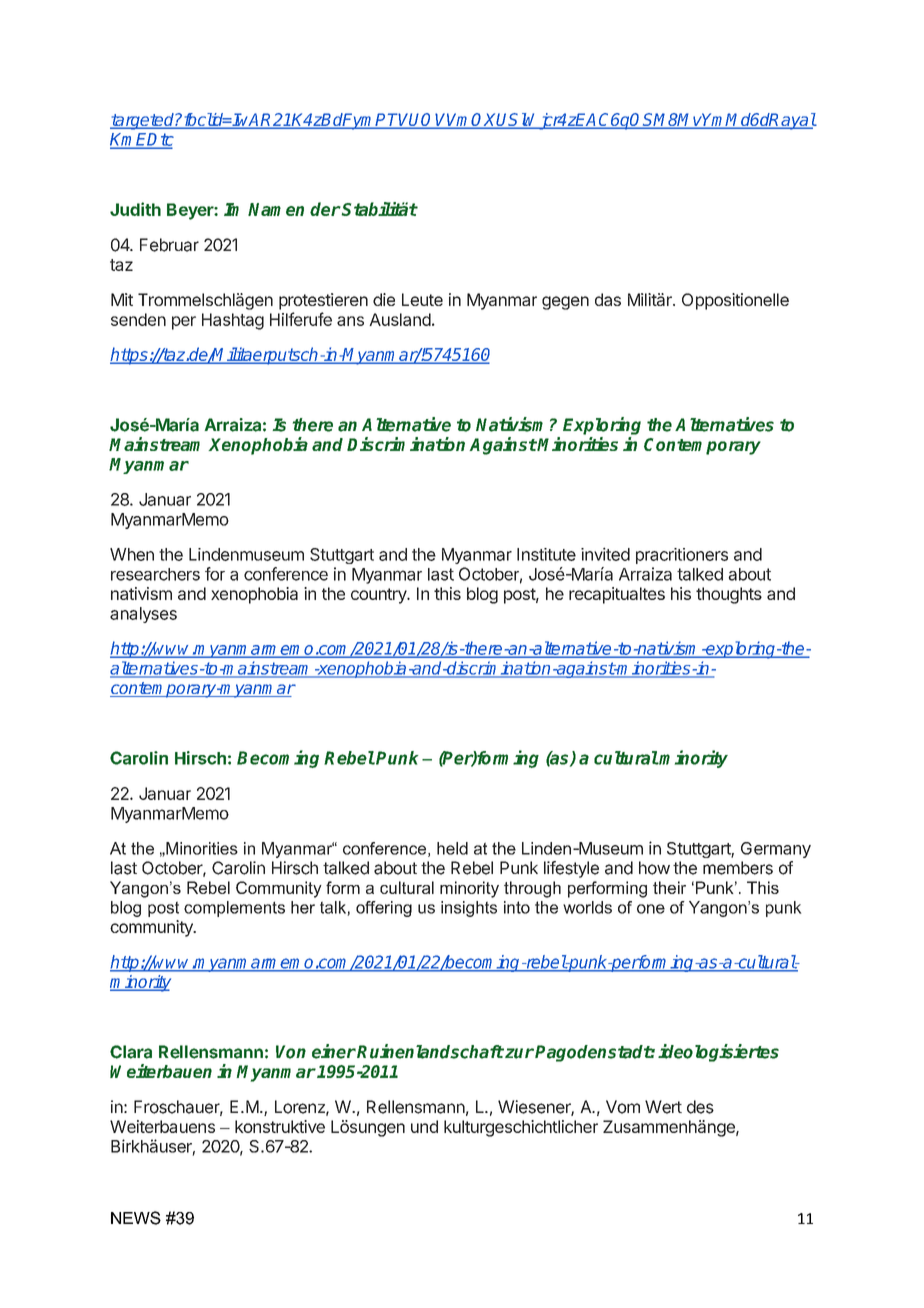 This image has width=924, height=1308. Describe the element at coordinates (546, 554) in the image. I see `Institute` at that location.
